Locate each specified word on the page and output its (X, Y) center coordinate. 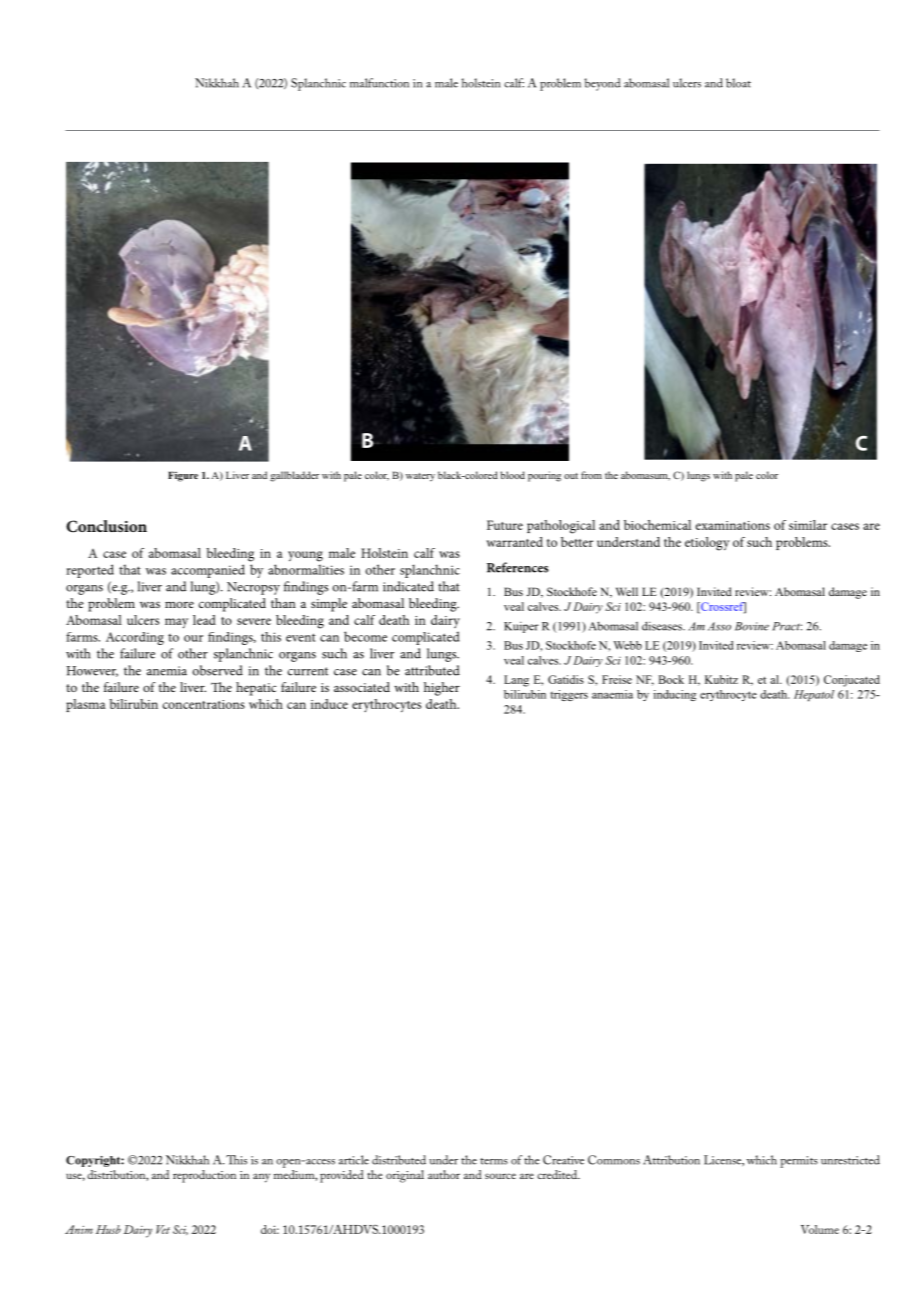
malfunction (379, 83)
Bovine (752, 626)
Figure (183, 476)
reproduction (204, 1176)
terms (494, 1161)
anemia (167, 671)
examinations (733, 525)
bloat (738, 83)
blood (513, 475)
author (444, 1174)
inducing (675, 695)
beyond (603, 84)
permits (799, 1162)
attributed (432, 670)
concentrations (204, 704)
